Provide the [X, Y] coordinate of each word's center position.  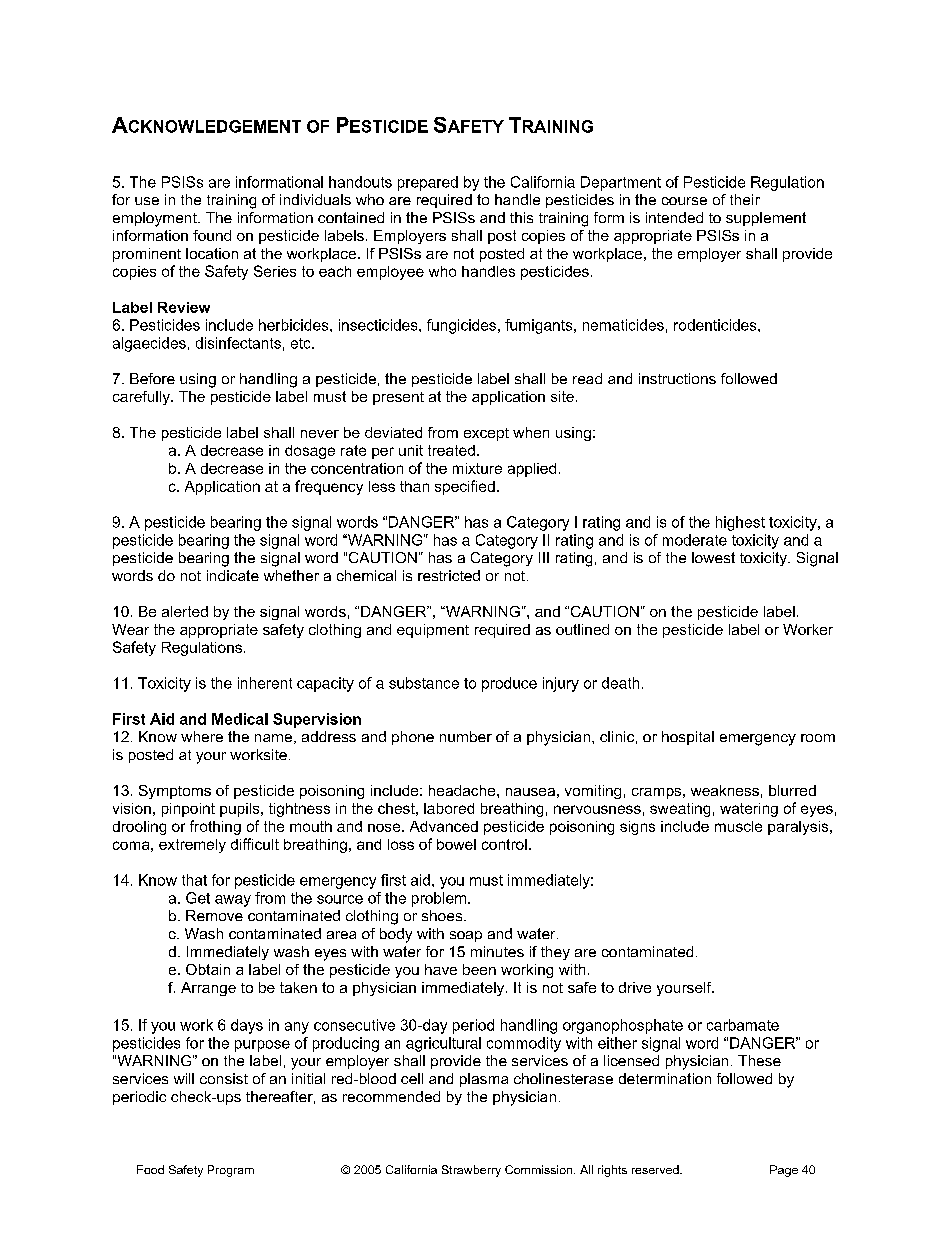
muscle [738, 826]
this [521, 217]
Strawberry [471, 1171]
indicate [233, 575]
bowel [456, 844]
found [212, 235]
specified [465, 487]
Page [784, 1171]
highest [740, 523]
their [745, 199]
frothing [215, 827]
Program [231, 1171]
